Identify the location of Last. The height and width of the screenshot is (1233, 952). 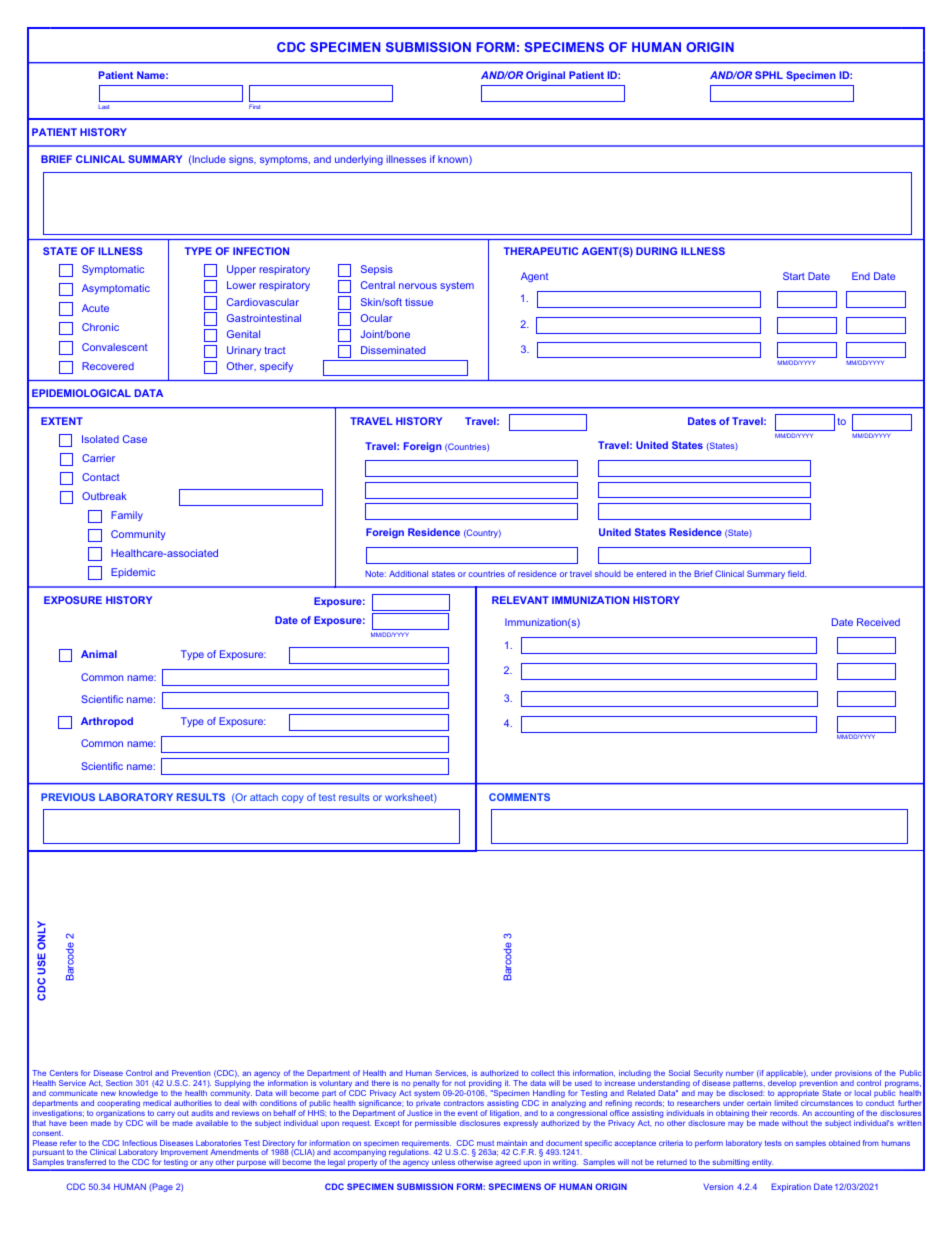
(104, 107).
